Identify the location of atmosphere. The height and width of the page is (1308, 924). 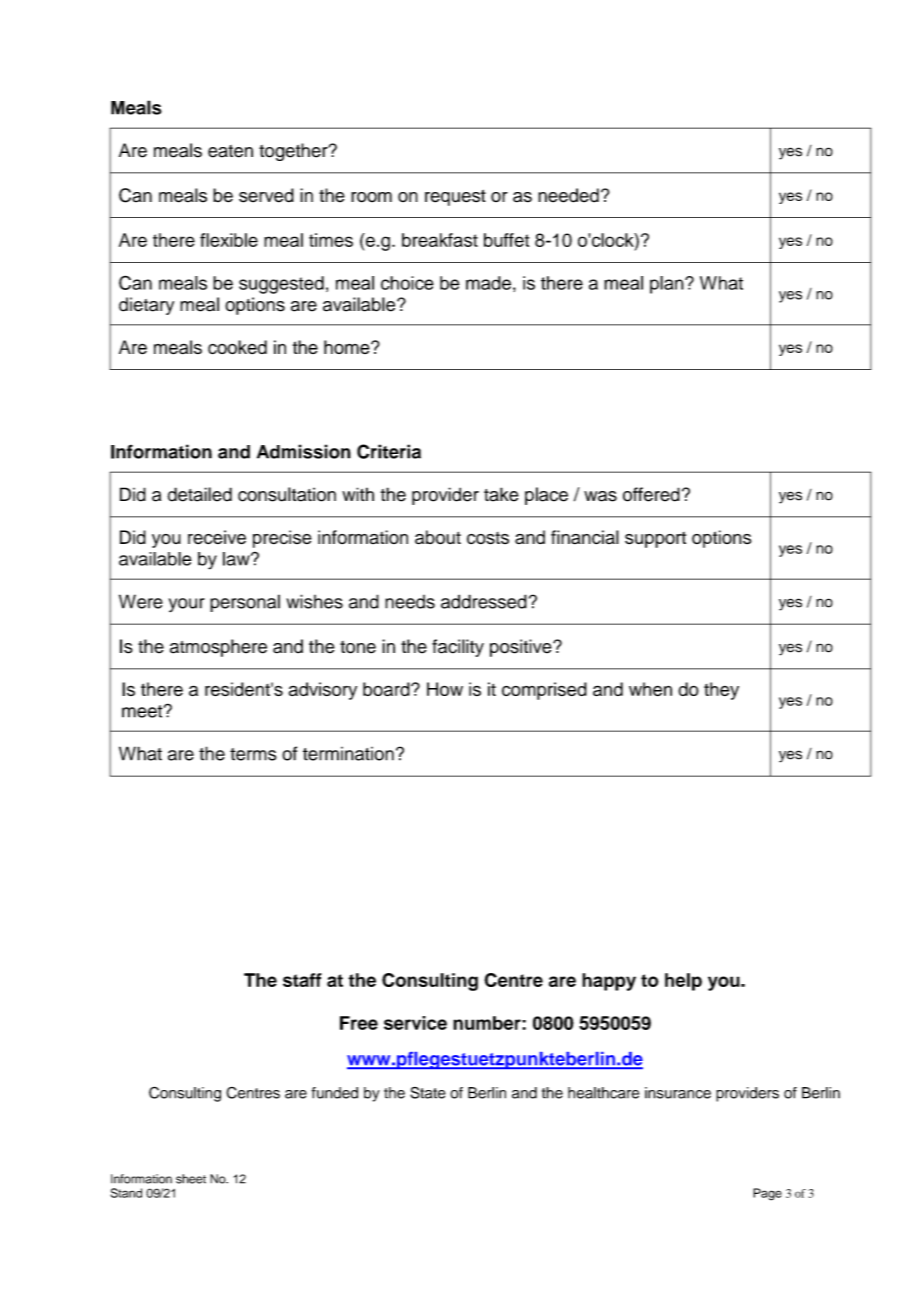
(218, 648).
